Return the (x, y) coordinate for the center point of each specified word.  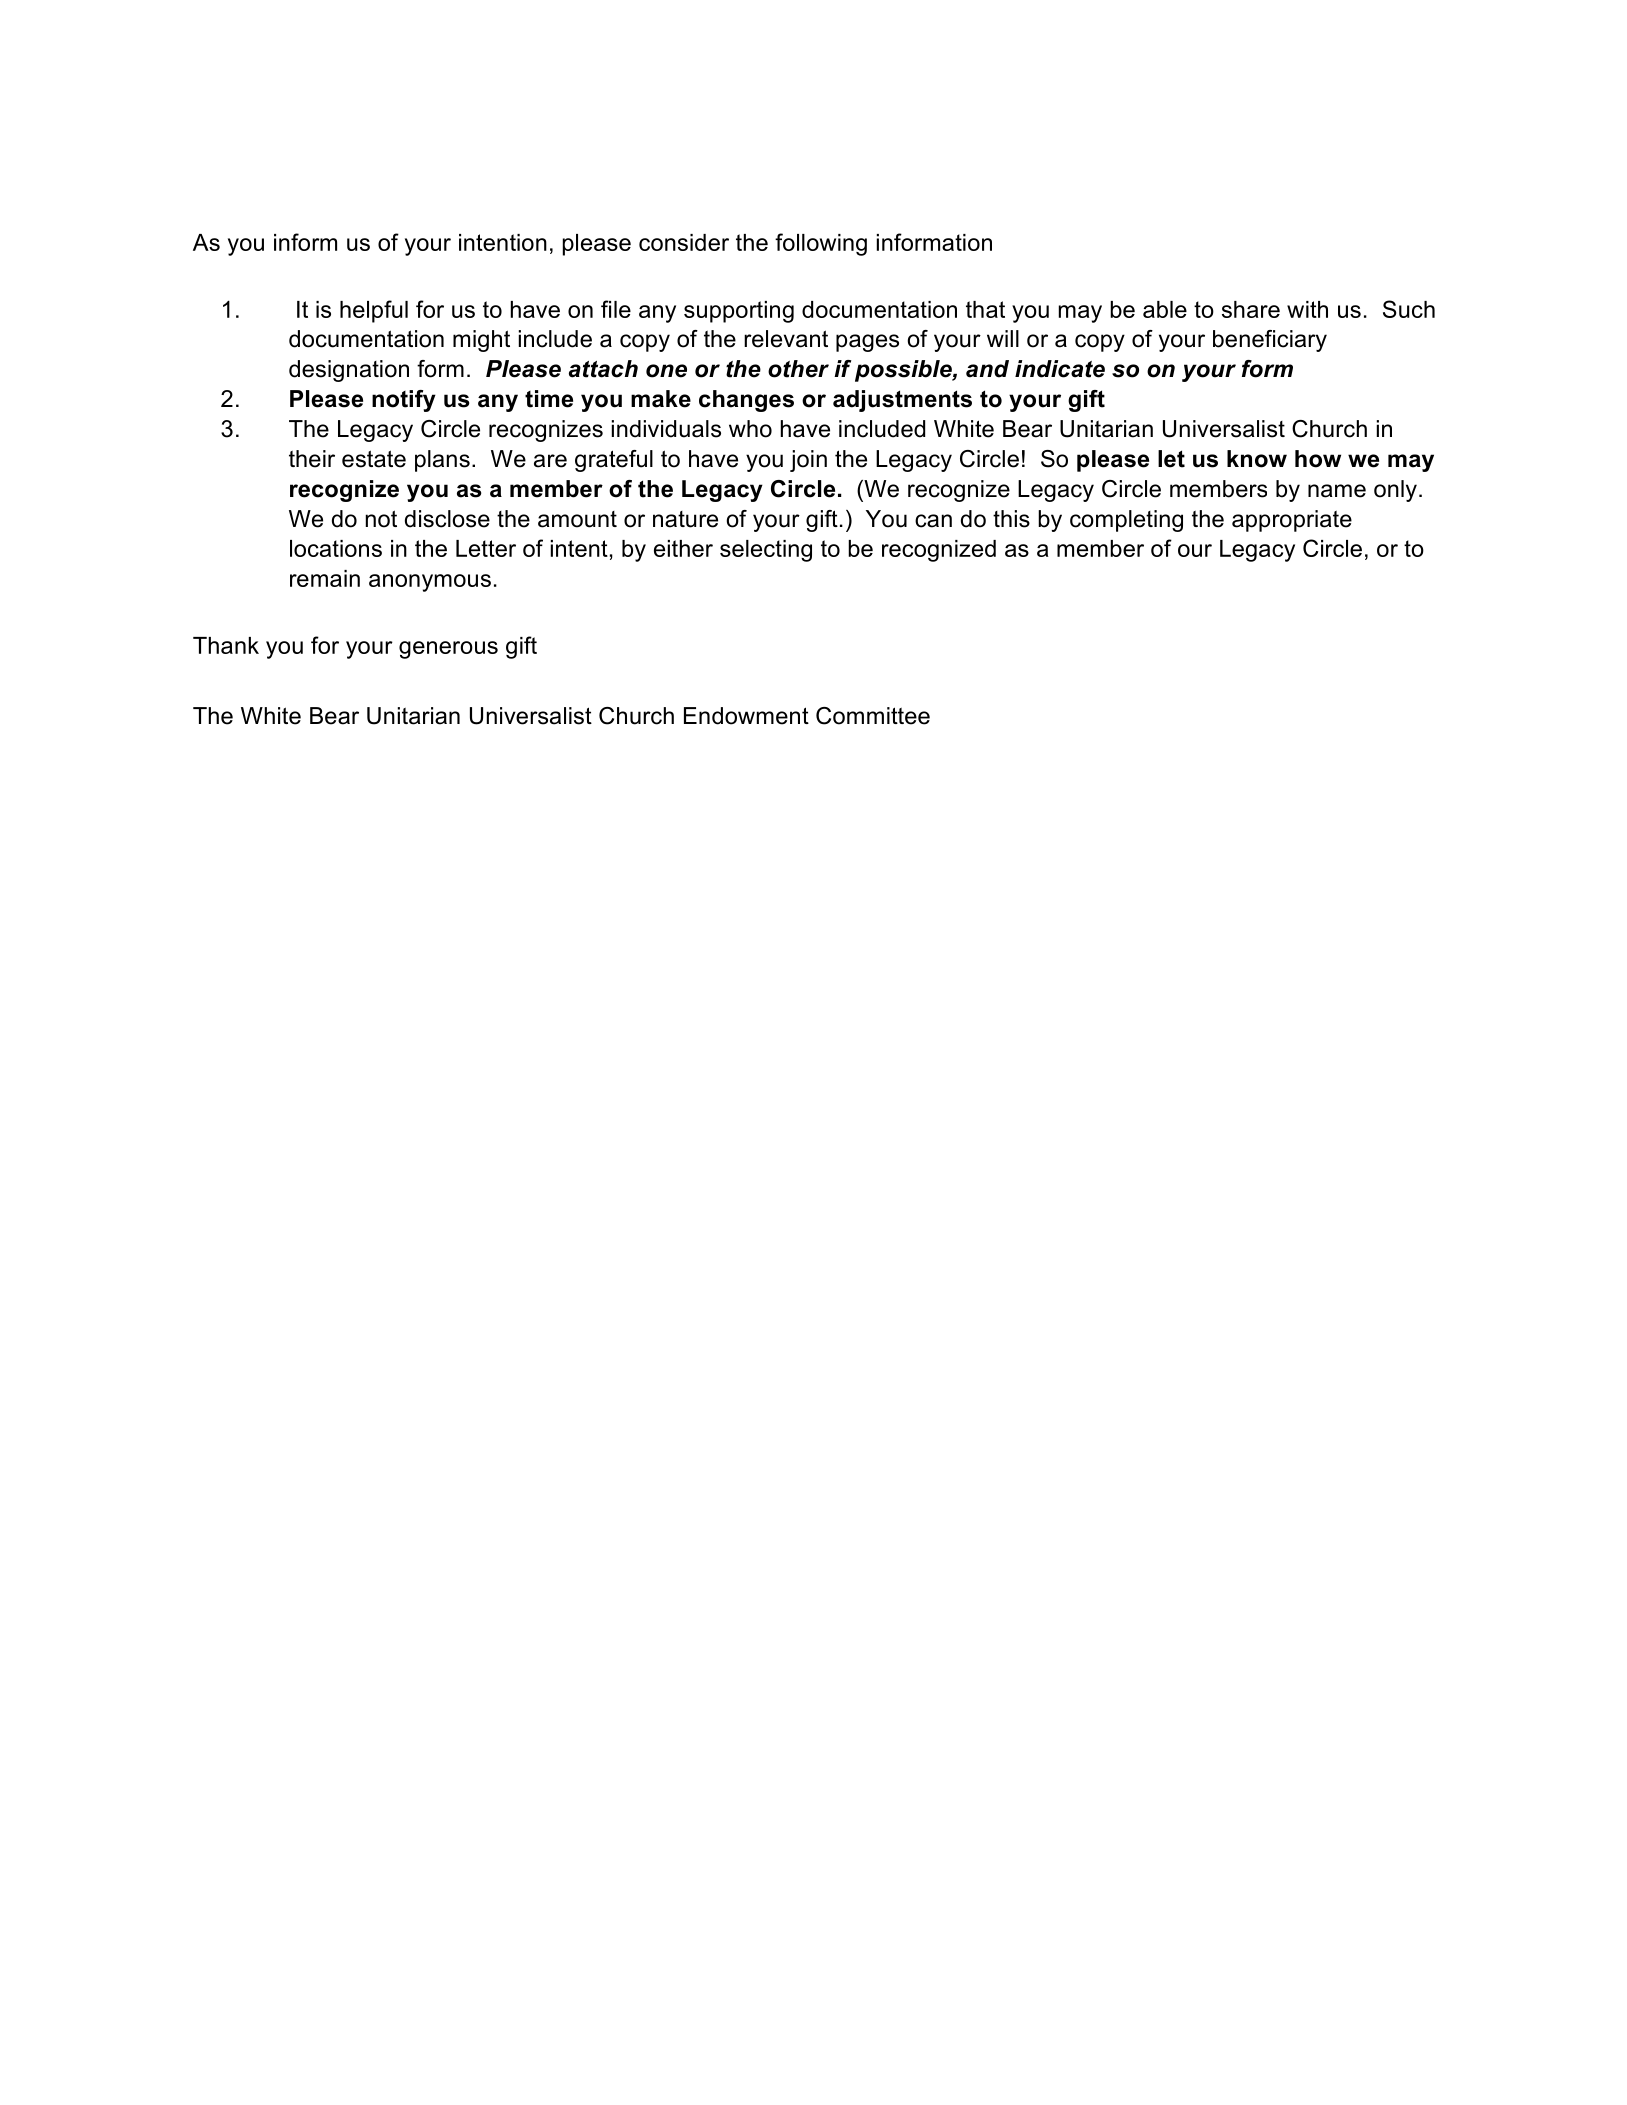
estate (374, 459)
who (750, 429)
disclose (447, 519)
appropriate (1292, 521)
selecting (766, 551)
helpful (374, 311)
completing (1126, 521)
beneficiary (1270, 341)
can (933, 521)
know (1257, 459)
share (1251, 309)
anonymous (430, 583)
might (481, 341)
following (821, 244)
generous (448, 650)
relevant (786, 339)
